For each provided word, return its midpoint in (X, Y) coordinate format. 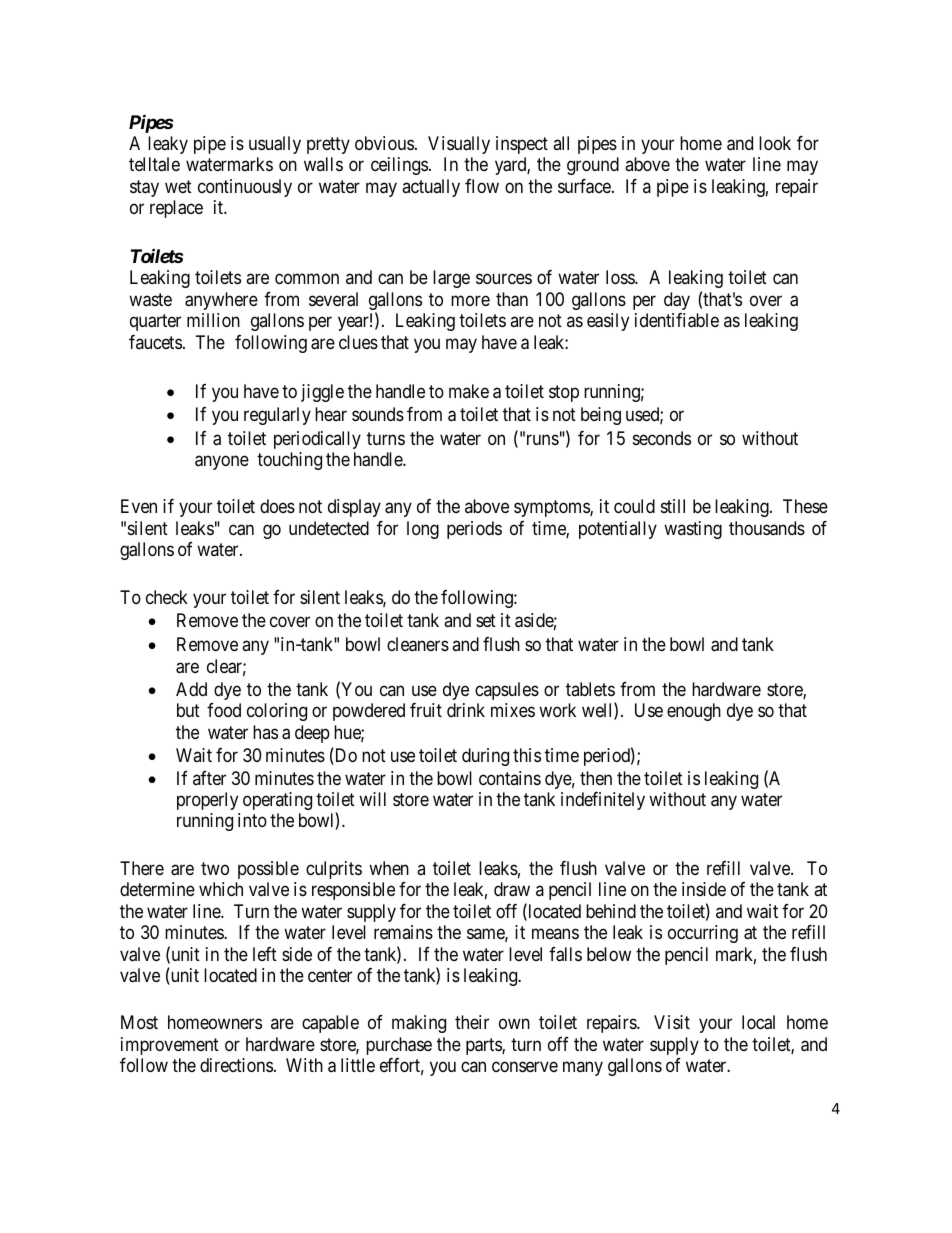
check (167, 597)
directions (236, 1065)
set (486, 620)
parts (484, 1046)
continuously (245, 188)
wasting (693, 530)
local (758, 1022)
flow (482, 186)
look (775, 143)
